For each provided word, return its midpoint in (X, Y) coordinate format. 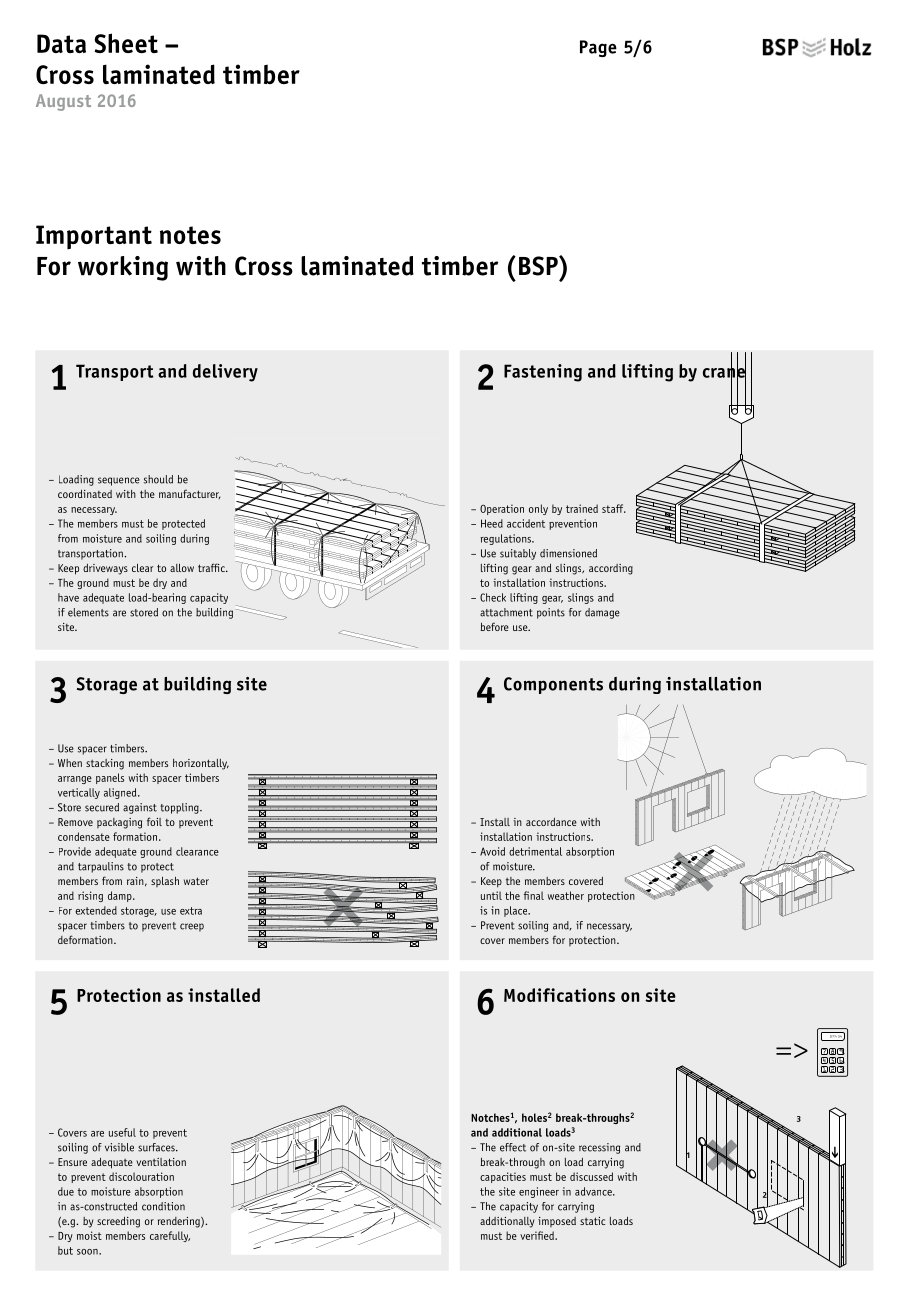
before (494, 626)
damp (121, 896)
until (491, 895)
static (592, 1221)
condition (163, 1206)
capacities (503, 1177)
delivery (225, 373)
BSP (539, 266)
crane (724, 372)
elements (88, 612)
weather (566, 895)
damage (602, 613)
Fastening (543, 373)
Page (598, 48)
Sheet (126, 43)
